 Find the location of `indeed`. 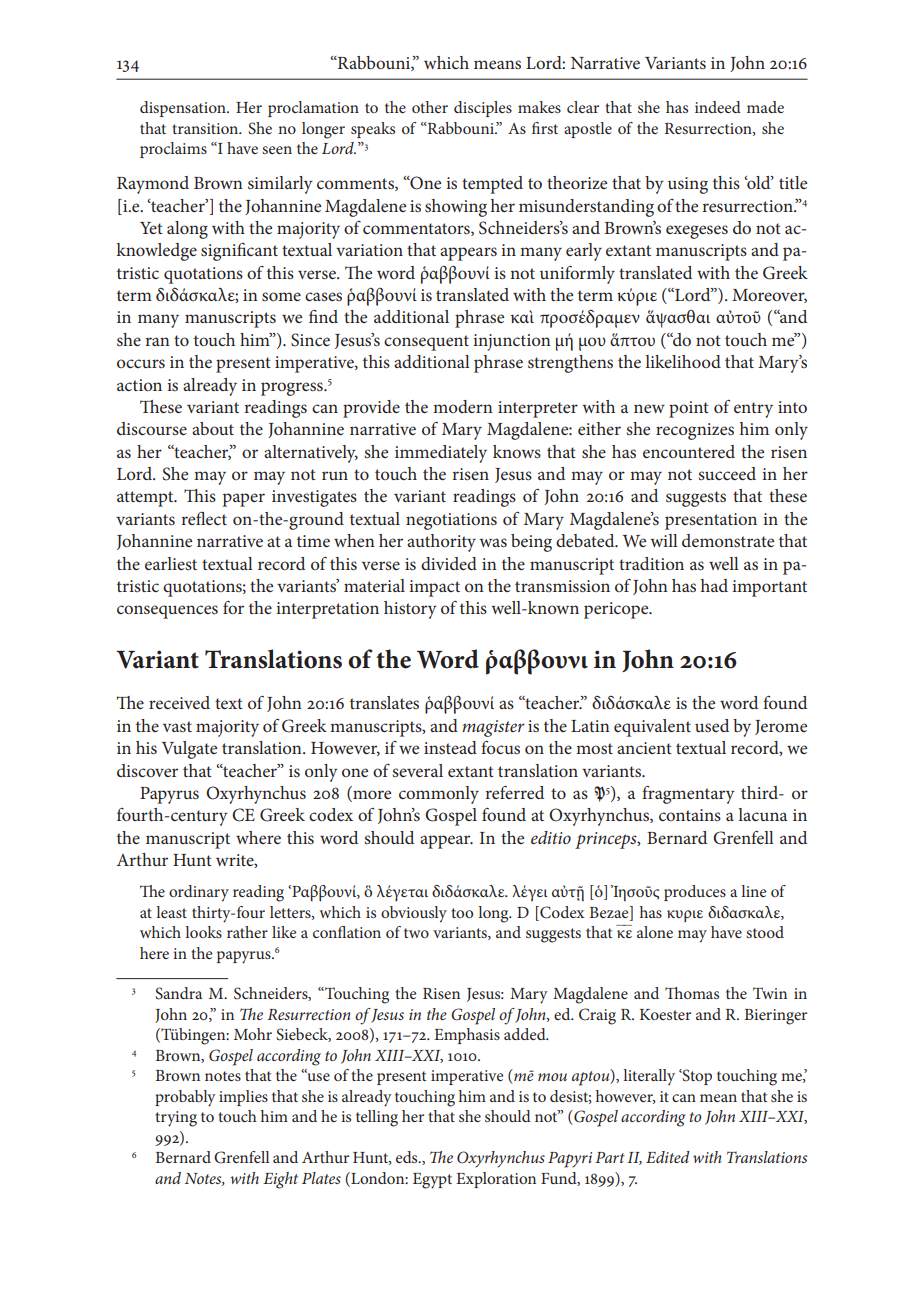

indeed is located at coordinates (718, 107).
